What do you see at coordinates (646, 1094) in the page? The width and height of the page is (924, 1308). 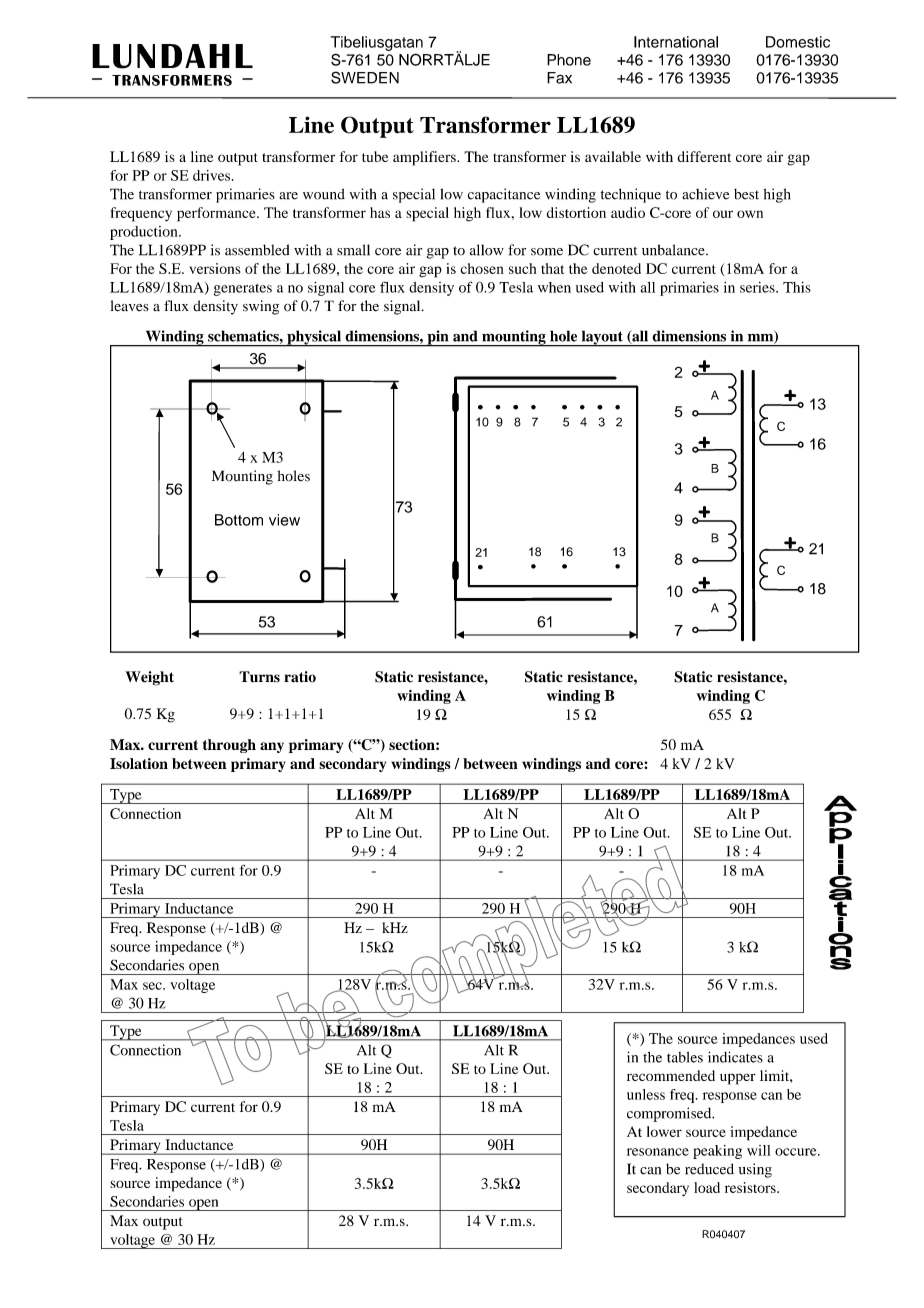 I see `unless` at bounding box center [646, 1094].
